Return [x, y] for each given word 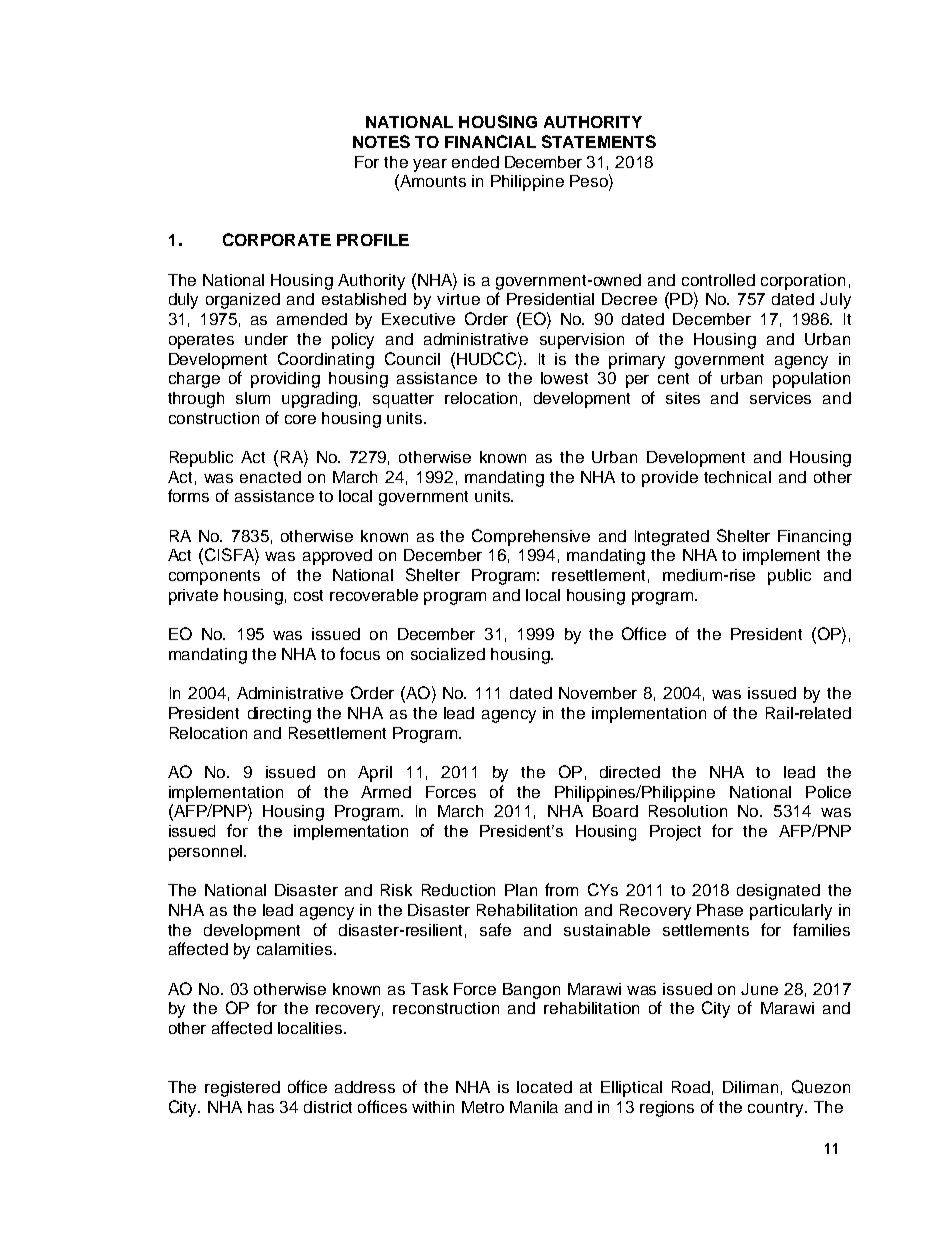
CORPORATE [277, 239]
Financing [814, 538]
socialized [448, 654]
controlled [718, 280]
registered [242, 1089]
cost [308, 595]
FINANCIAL [490, 141]
